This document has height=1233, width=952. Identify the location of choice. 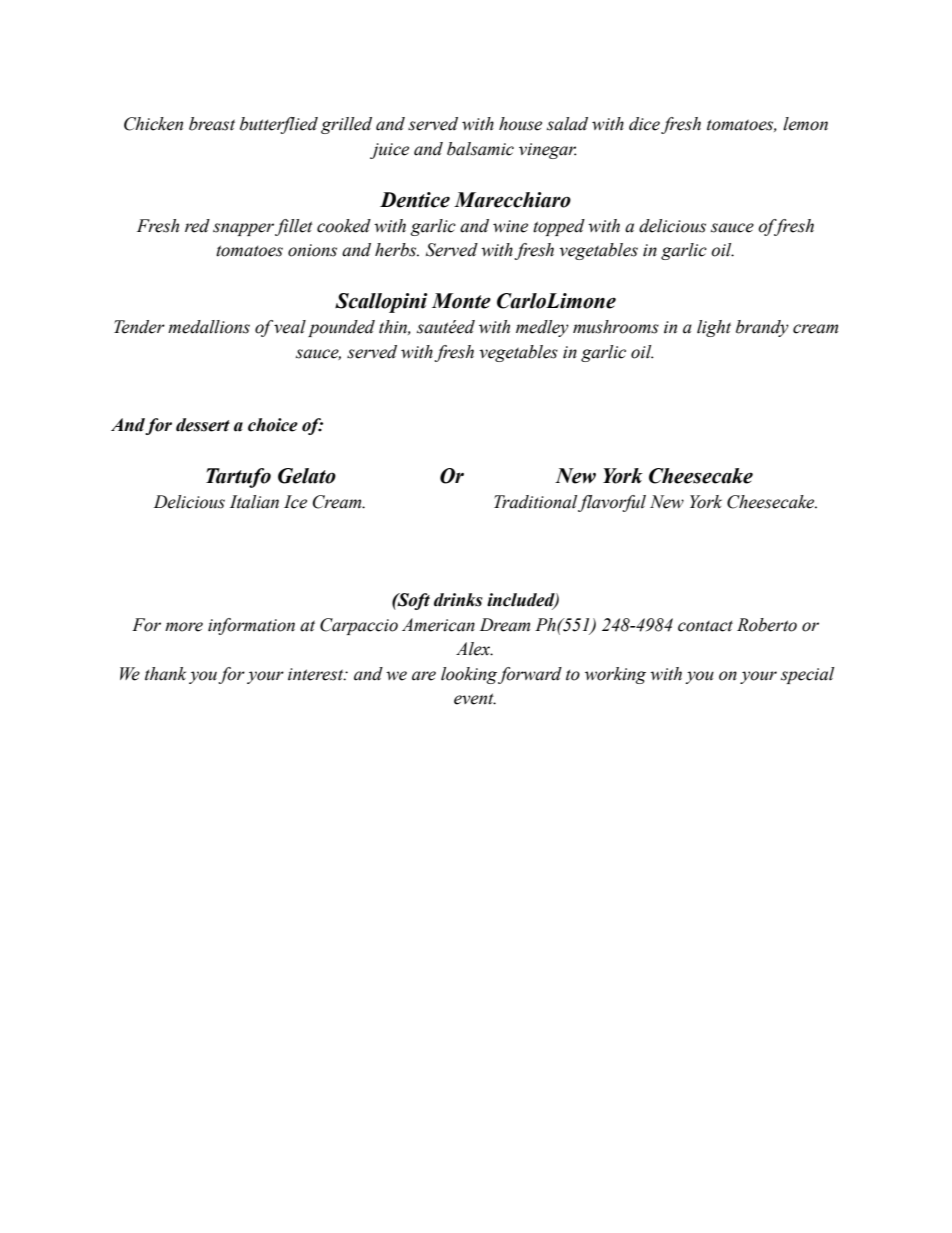
(273, 425).
